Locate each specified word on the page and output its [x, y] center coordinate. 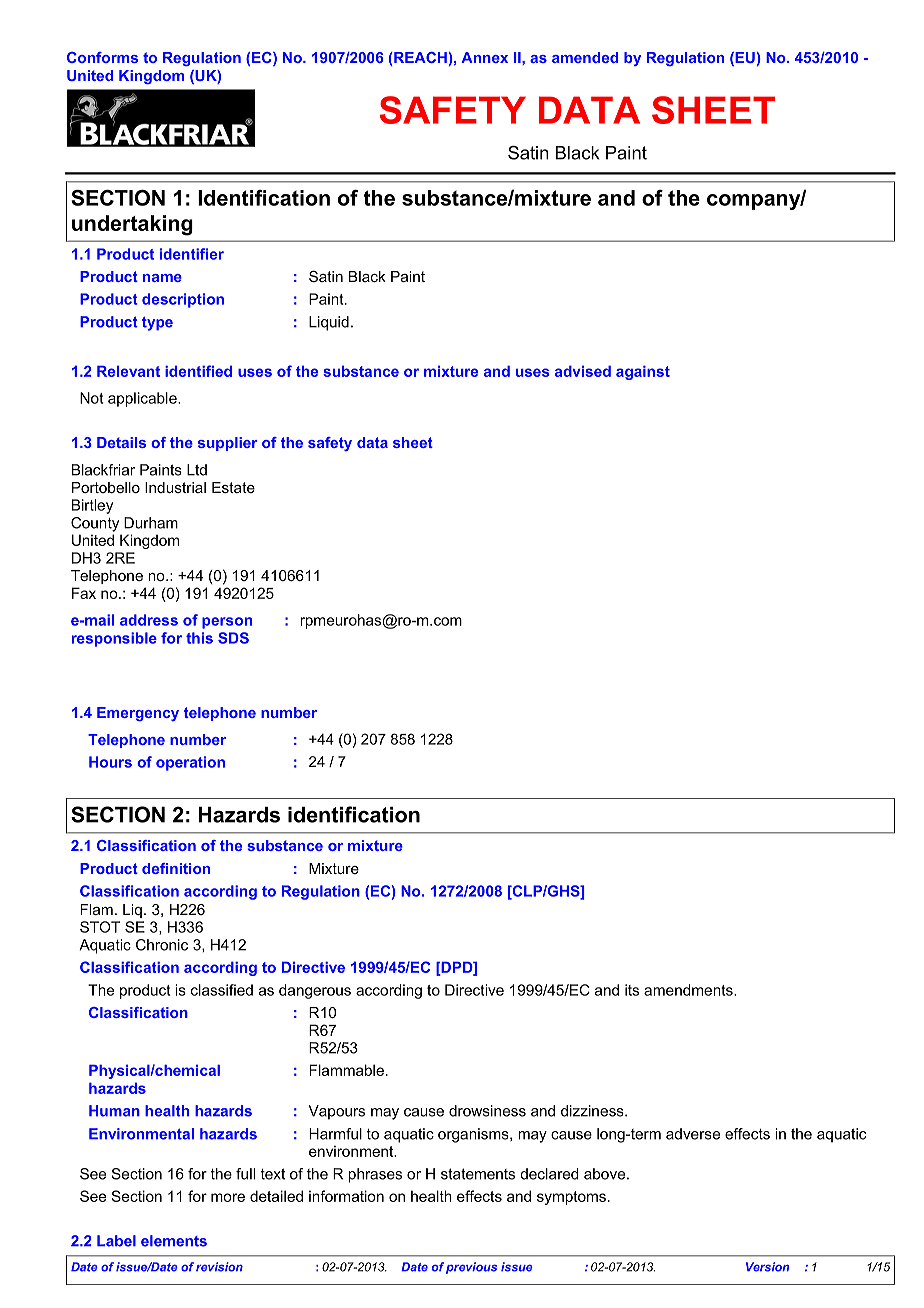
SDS [233, 638]
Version [767, 1267]
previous [471, 1268]
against [643, 373]
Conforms [102, 57]
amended [585, 57]
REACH [419, 57]
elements [174, 1241]
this [199, 638]
